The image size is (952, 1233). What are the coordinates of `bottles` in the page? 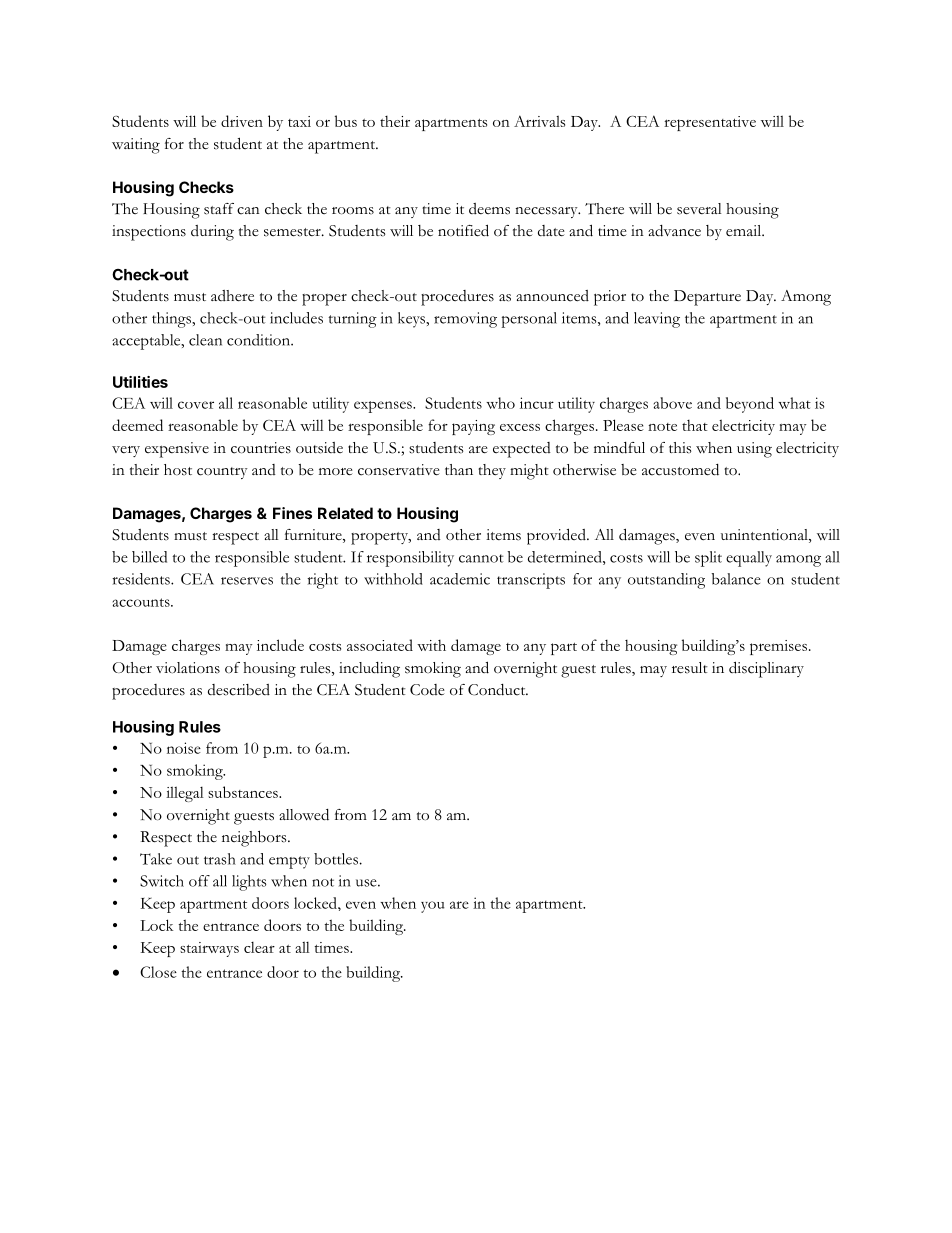 It's located at (336, 859).
